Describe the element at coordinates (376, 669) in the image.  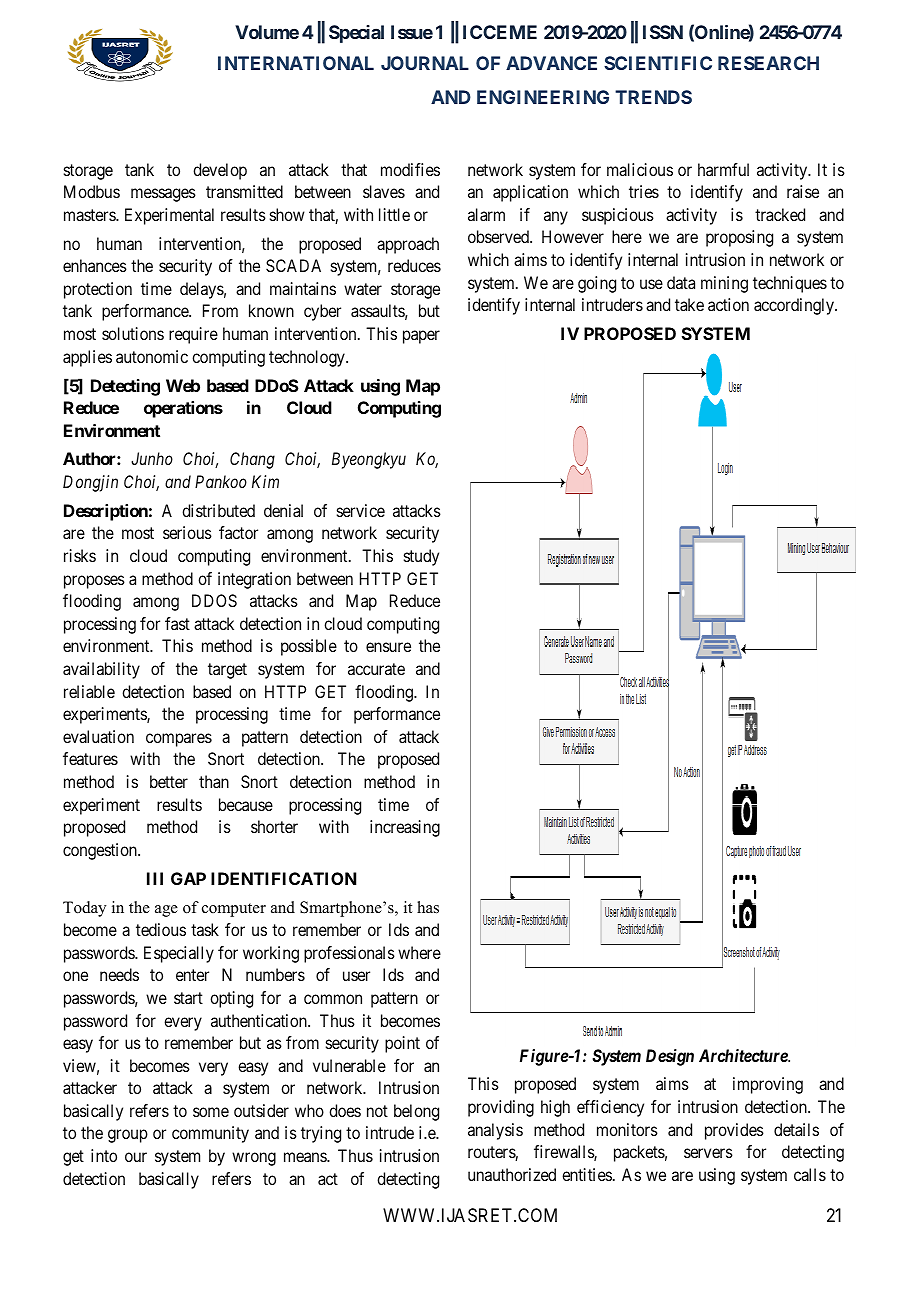
I see `accurate` at that location.
